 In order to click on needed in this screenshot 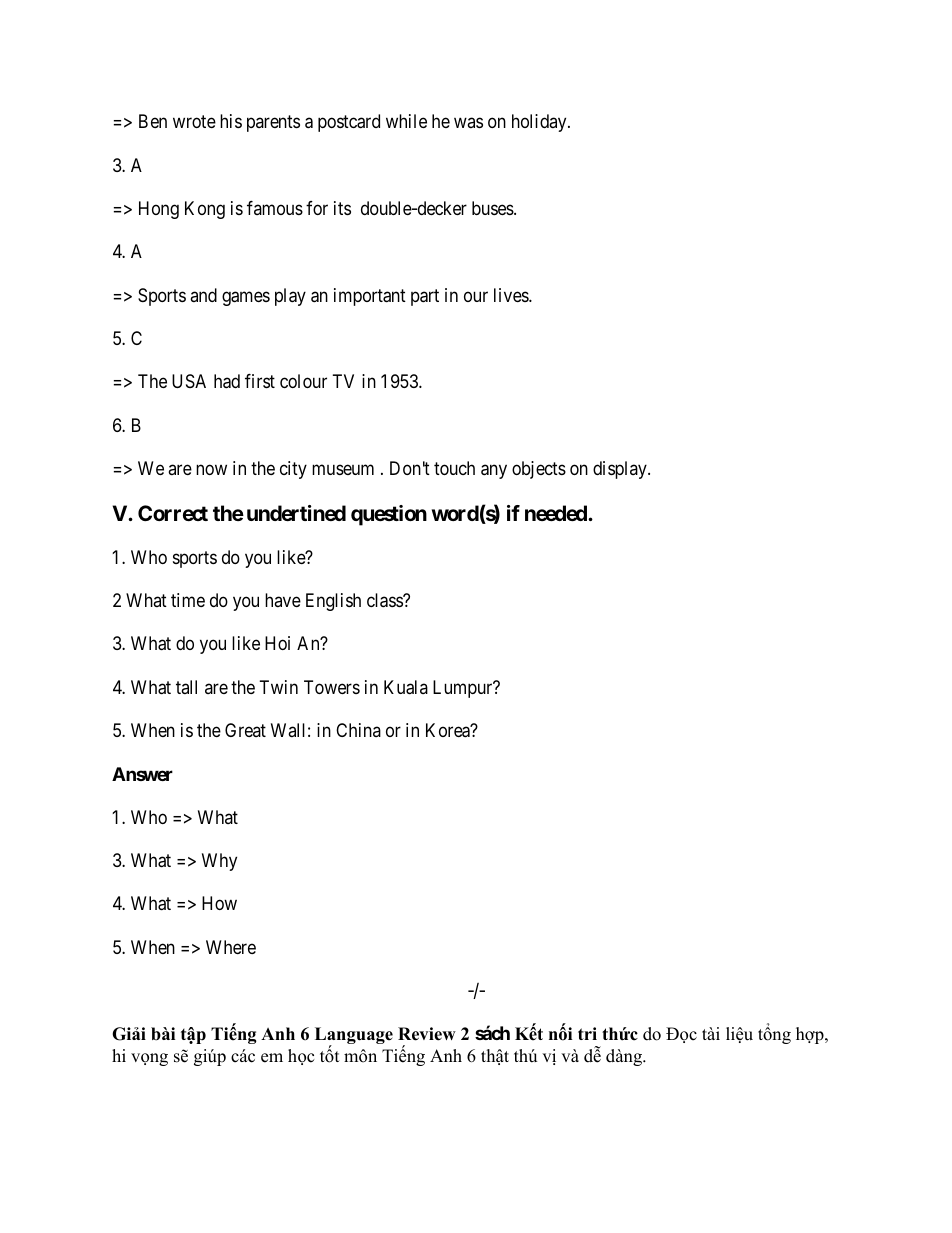, I will do `click(557, 513)`.
